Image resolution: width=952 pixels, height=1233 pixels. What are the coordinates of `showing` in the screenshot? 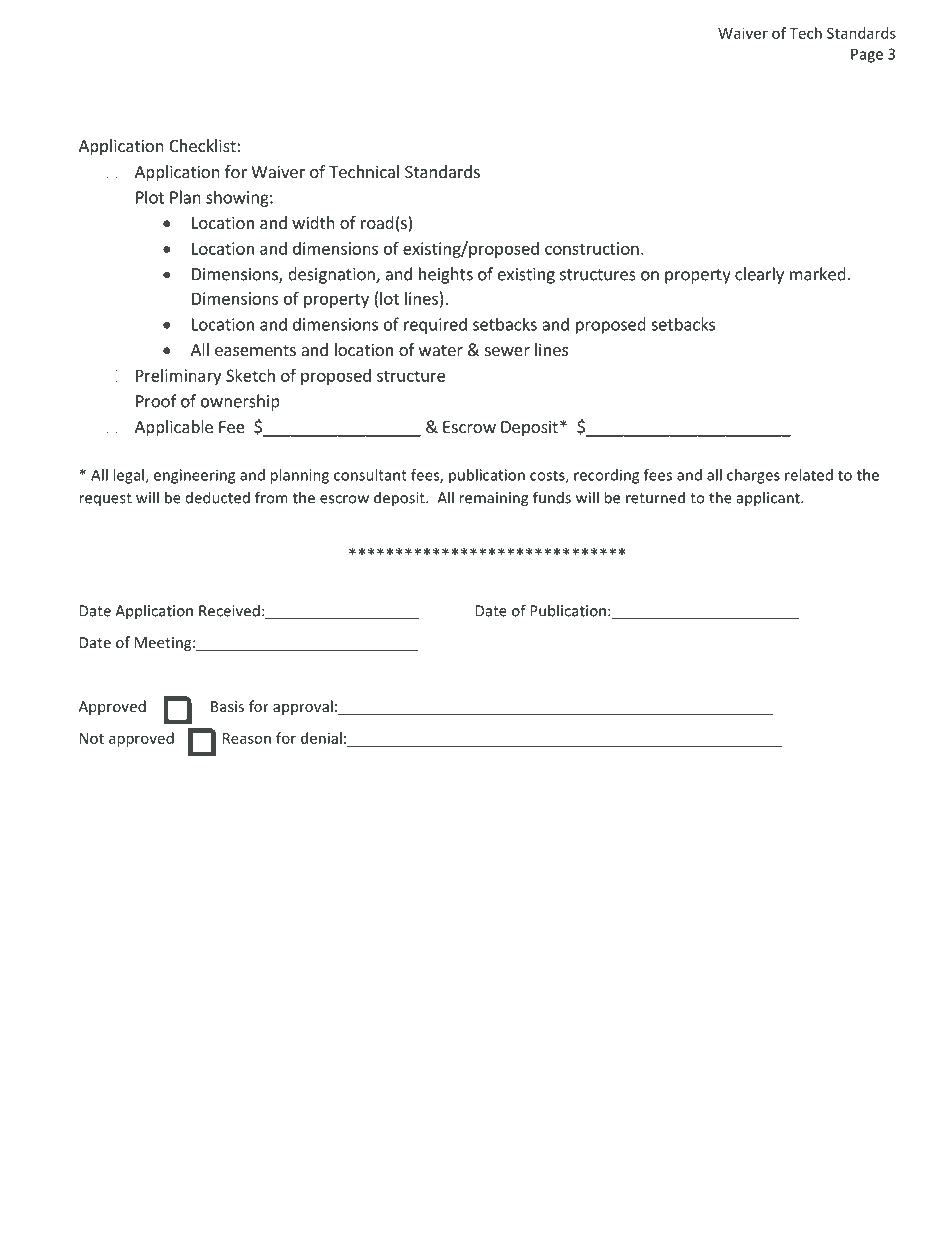 It's located at (238, 198).
